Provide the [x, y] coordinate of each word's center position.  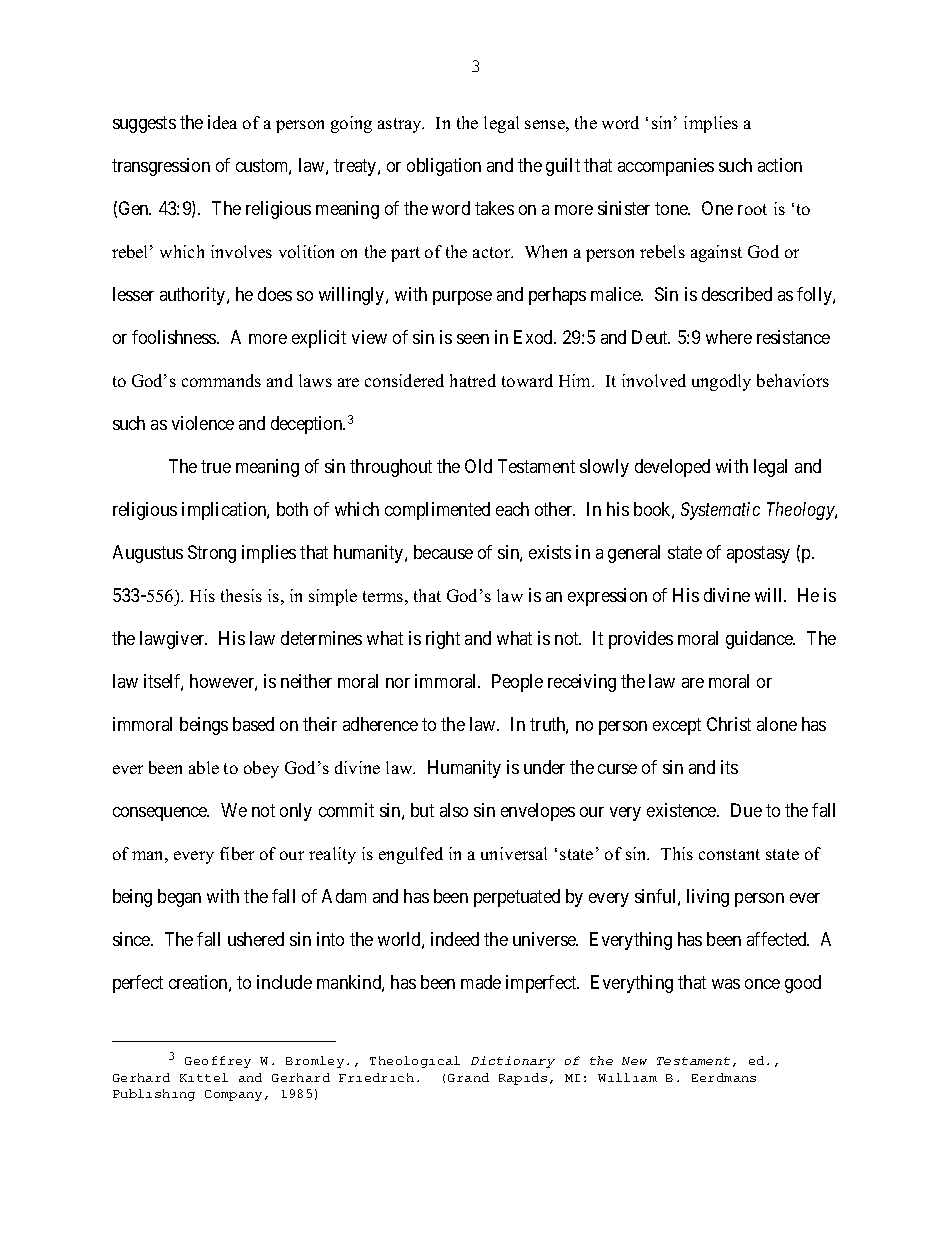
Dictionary [513, 1062]
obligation [444, 167]
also [454, 810]
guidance [760, 640]
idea [222, 122]
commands [221, 380]
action [780, 165]
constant [729, 854]
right [443, 640]
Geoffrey [218, 1062]
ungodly [721, 382]
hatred [473, 380]
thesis [241, 595]
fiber [237, 853]
